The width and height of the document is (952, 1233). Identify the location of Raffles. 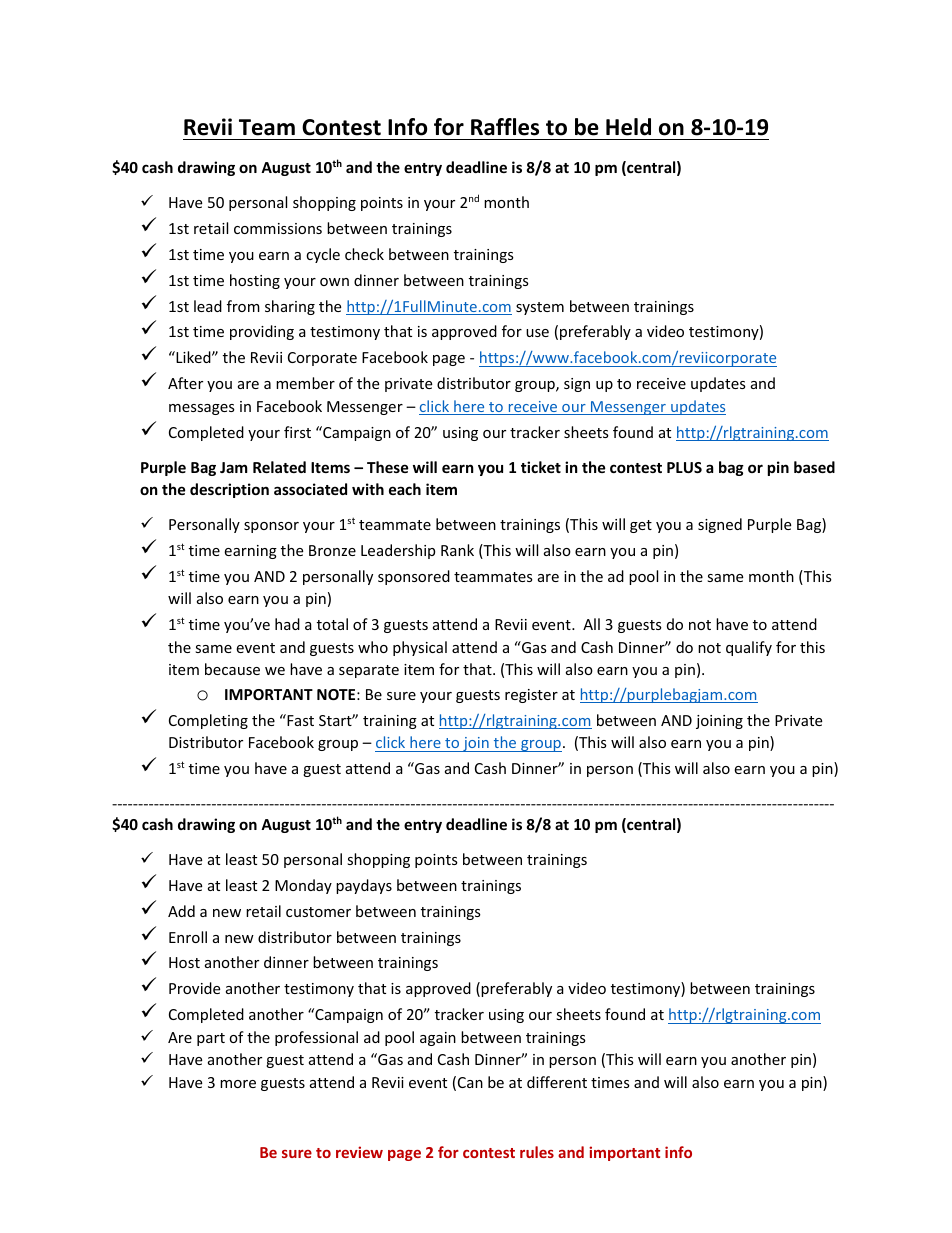
(505, 127).
